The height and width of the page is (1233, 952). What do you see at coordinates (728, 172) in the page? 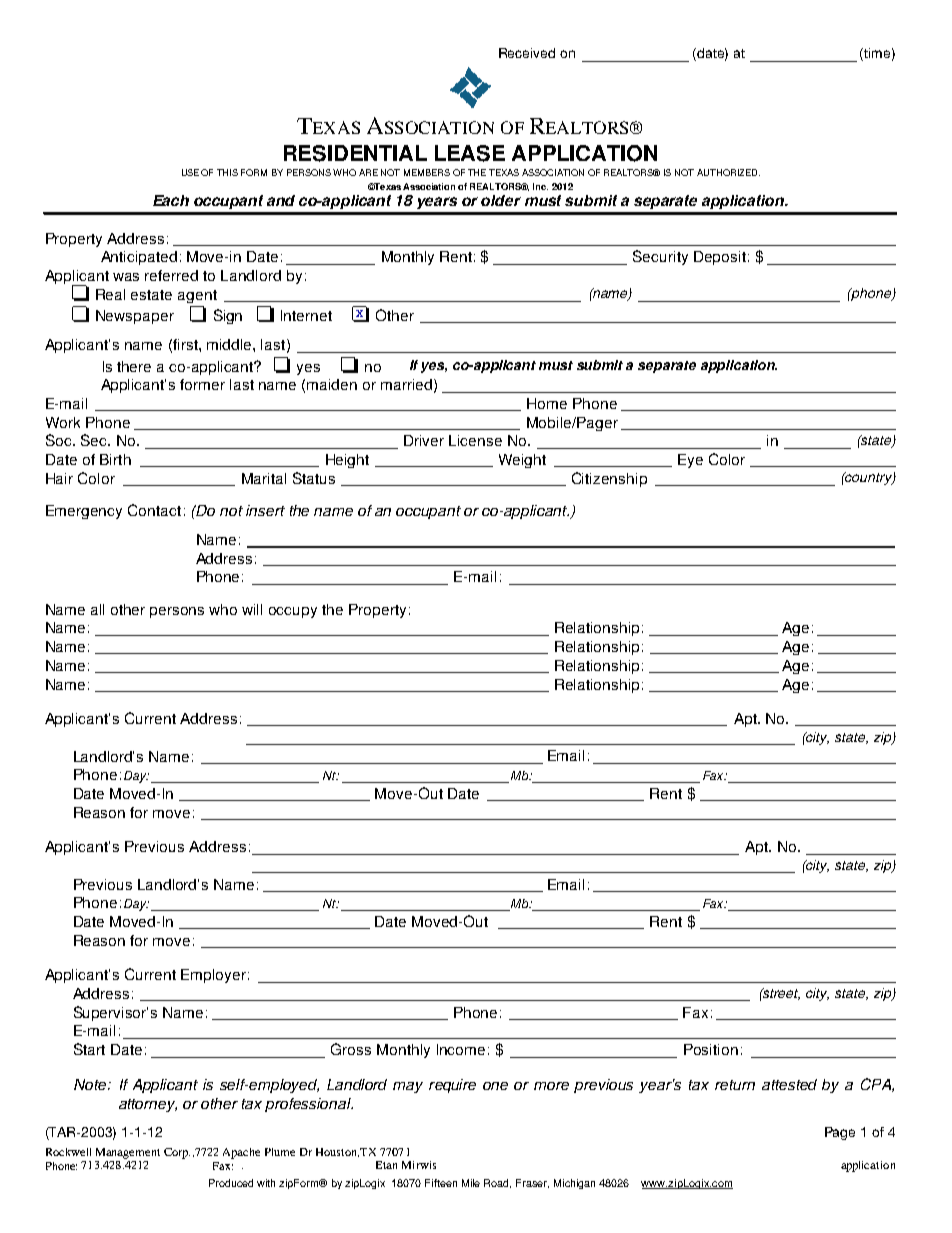
I see `AUTHORIZED` at bounding box center [728, 172].
